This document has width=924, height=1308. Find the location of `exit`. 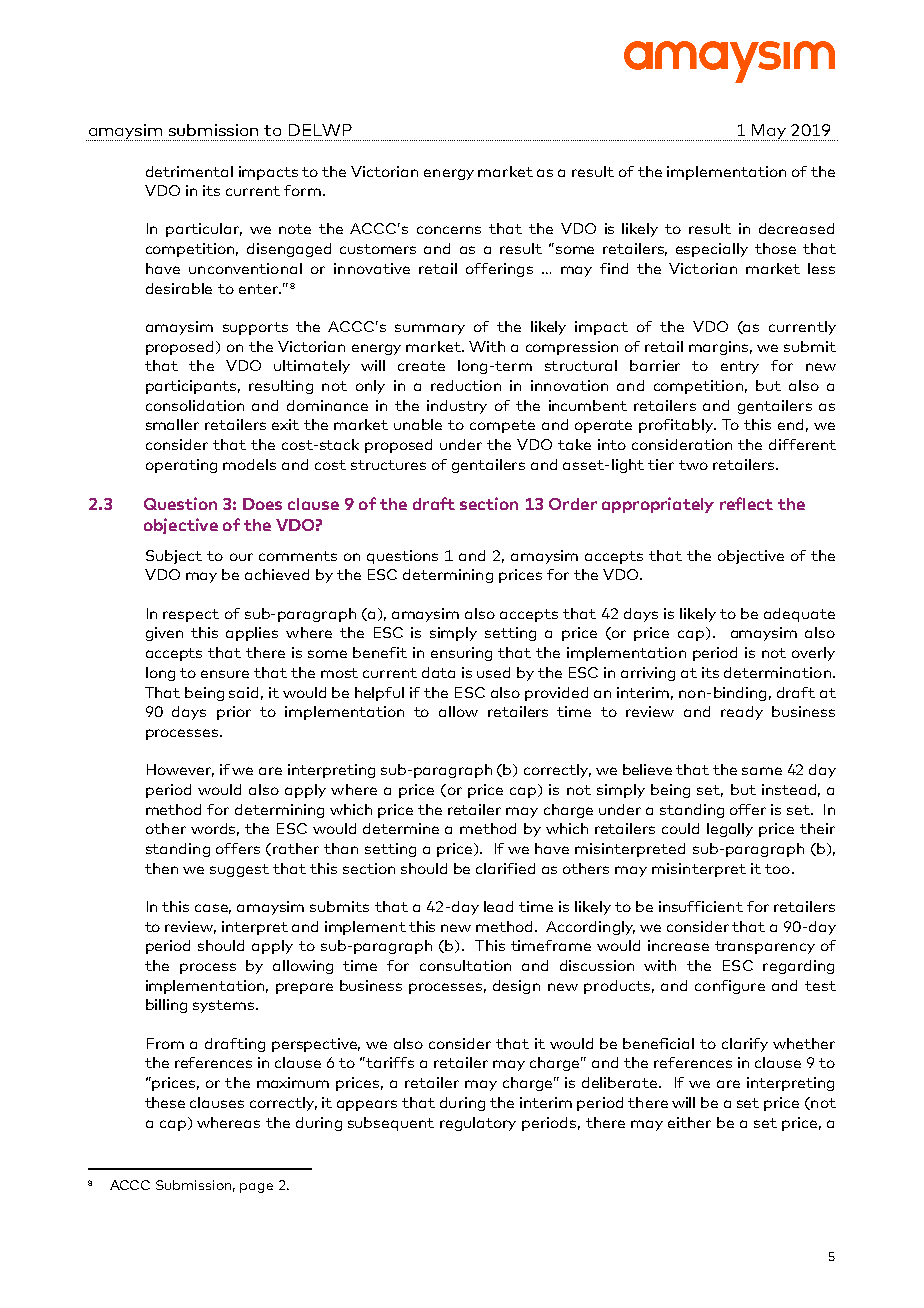

exit is located at coordinates (285, 424).
